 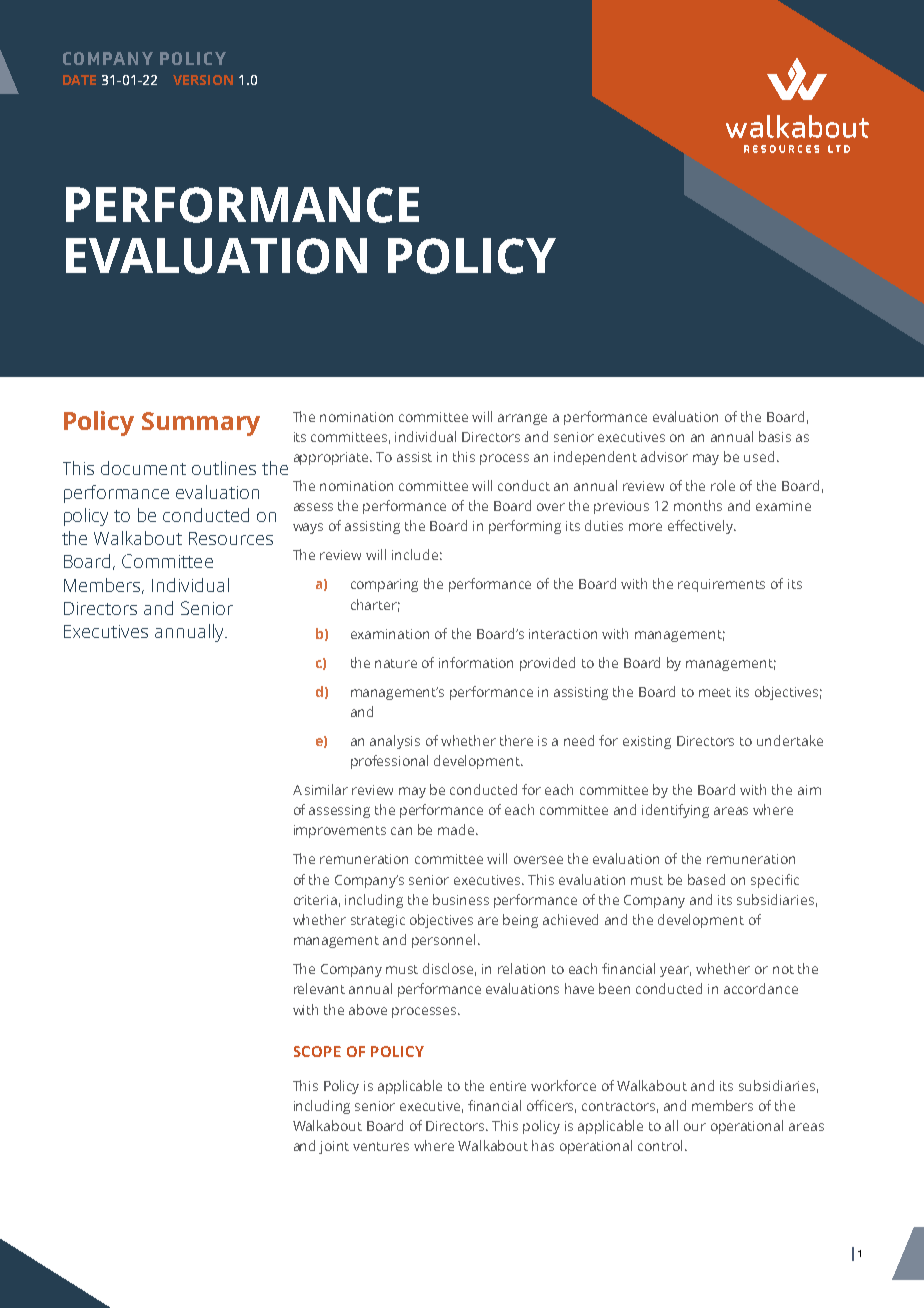 I want to click on similar, so click(x=326, y=789).
